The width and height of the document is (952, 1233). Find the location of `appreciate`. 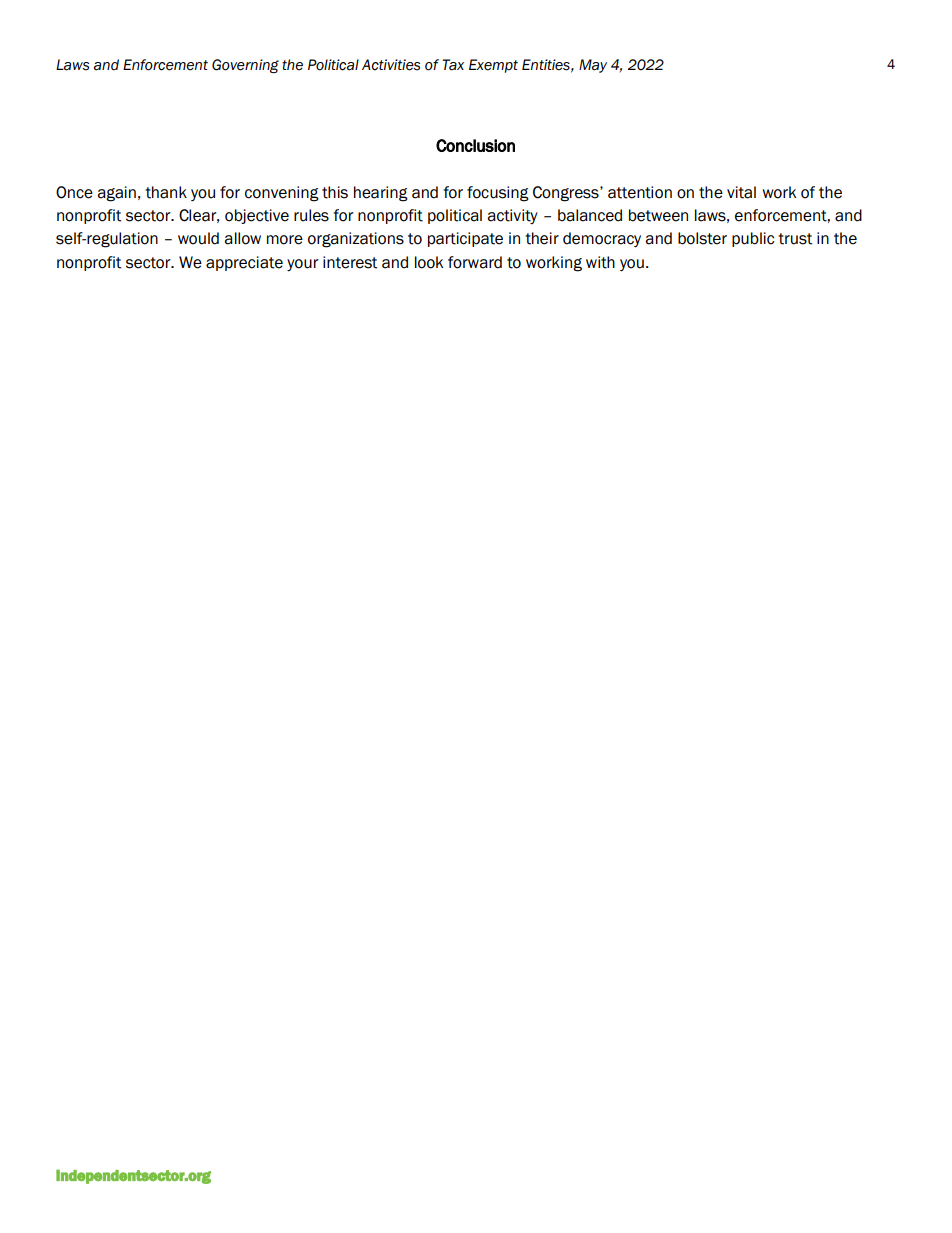

appreciate is located at coordinates (244, 263).
